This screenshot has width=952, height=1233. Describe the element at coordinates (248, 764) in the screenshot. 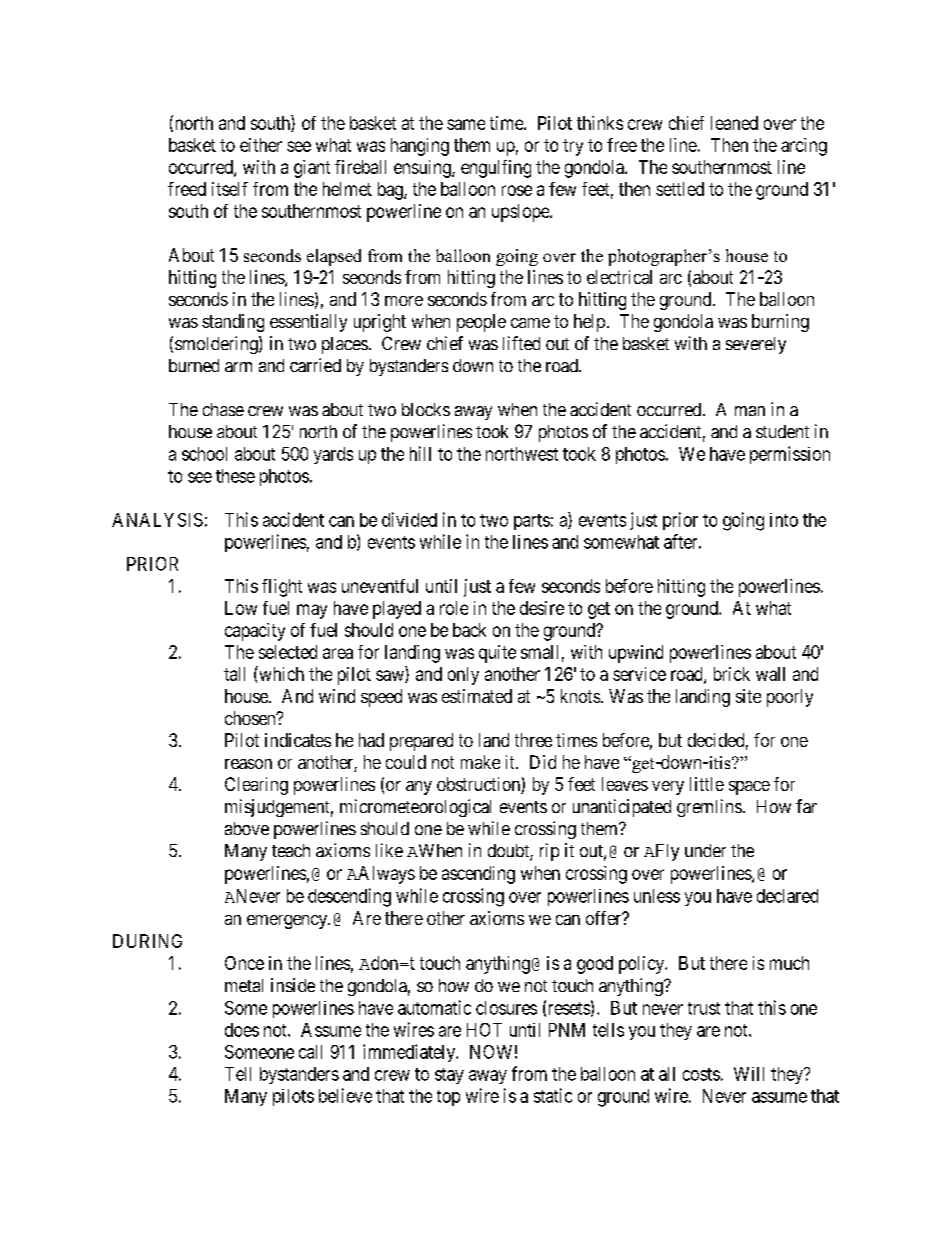

I see `reason` at that location.
